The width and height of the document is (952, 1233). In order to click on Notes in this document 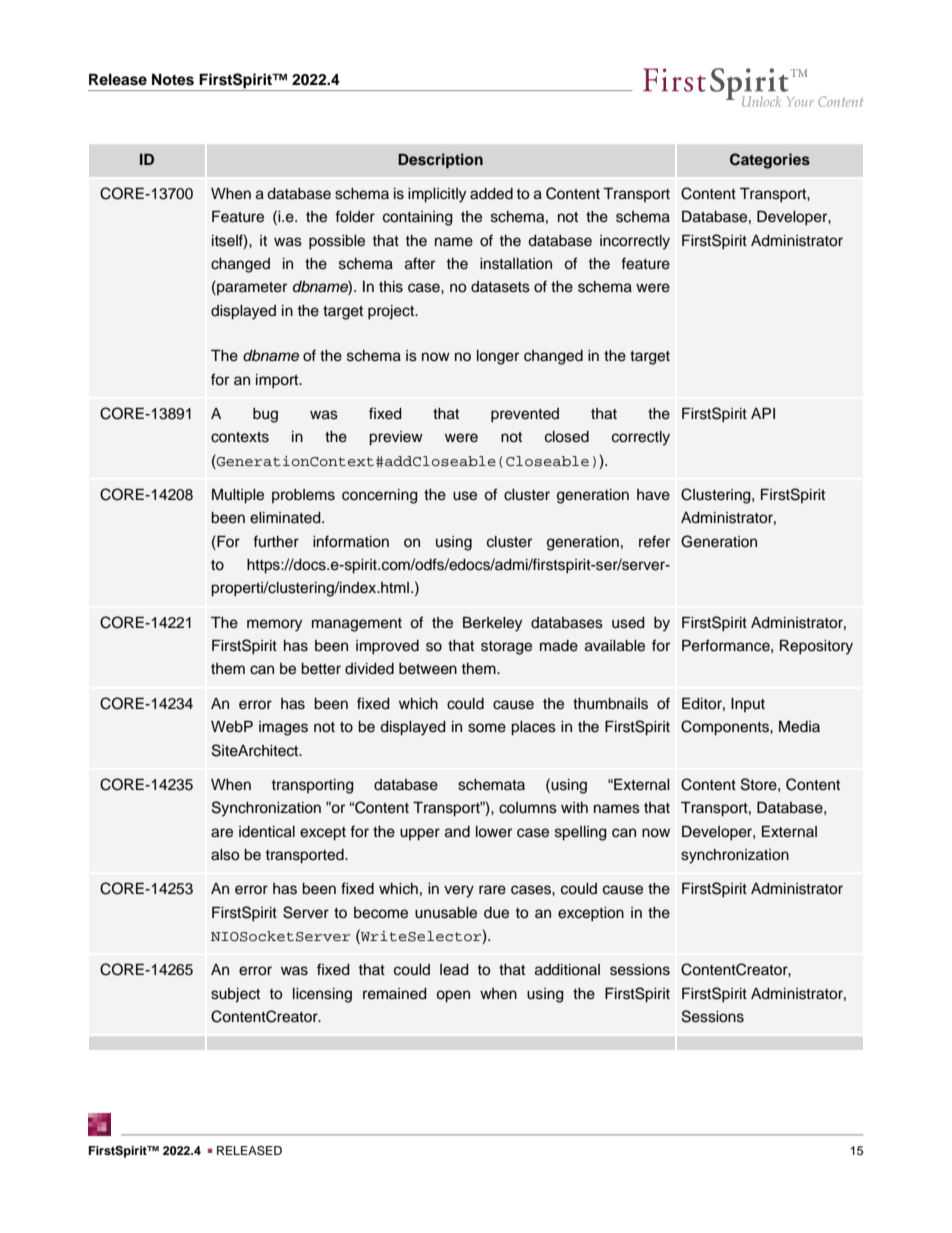, I will do `click(173, 79)`.
